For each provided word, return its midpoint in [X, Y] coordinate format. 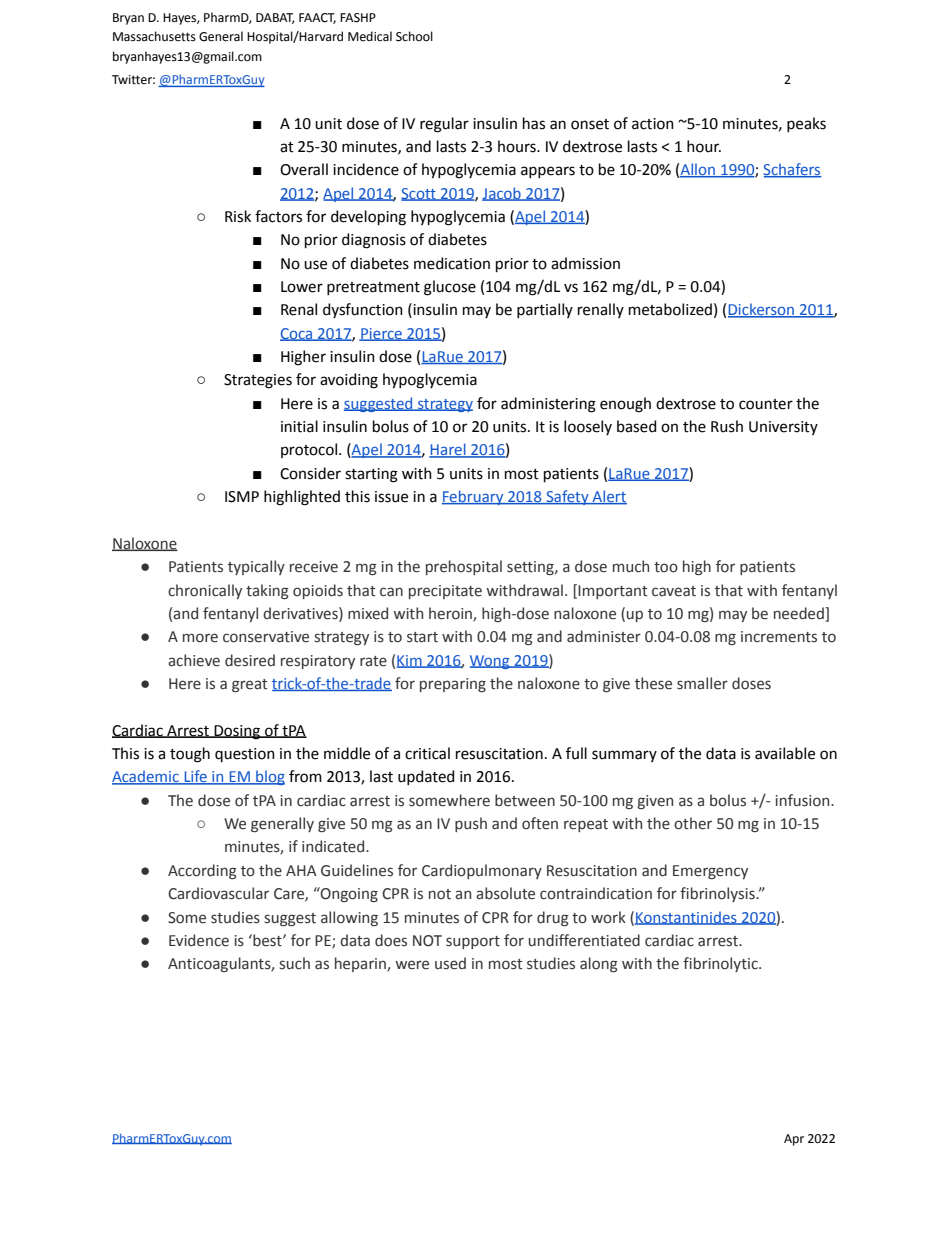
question [245, 755]
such [295, 963]
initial [299, 426]
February [474, 497]
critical [427, 753]
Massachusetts [154, 36]
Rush [727, 426]
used [450, 963]
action [653, 124]
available [785, 753]
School [414, 36]
